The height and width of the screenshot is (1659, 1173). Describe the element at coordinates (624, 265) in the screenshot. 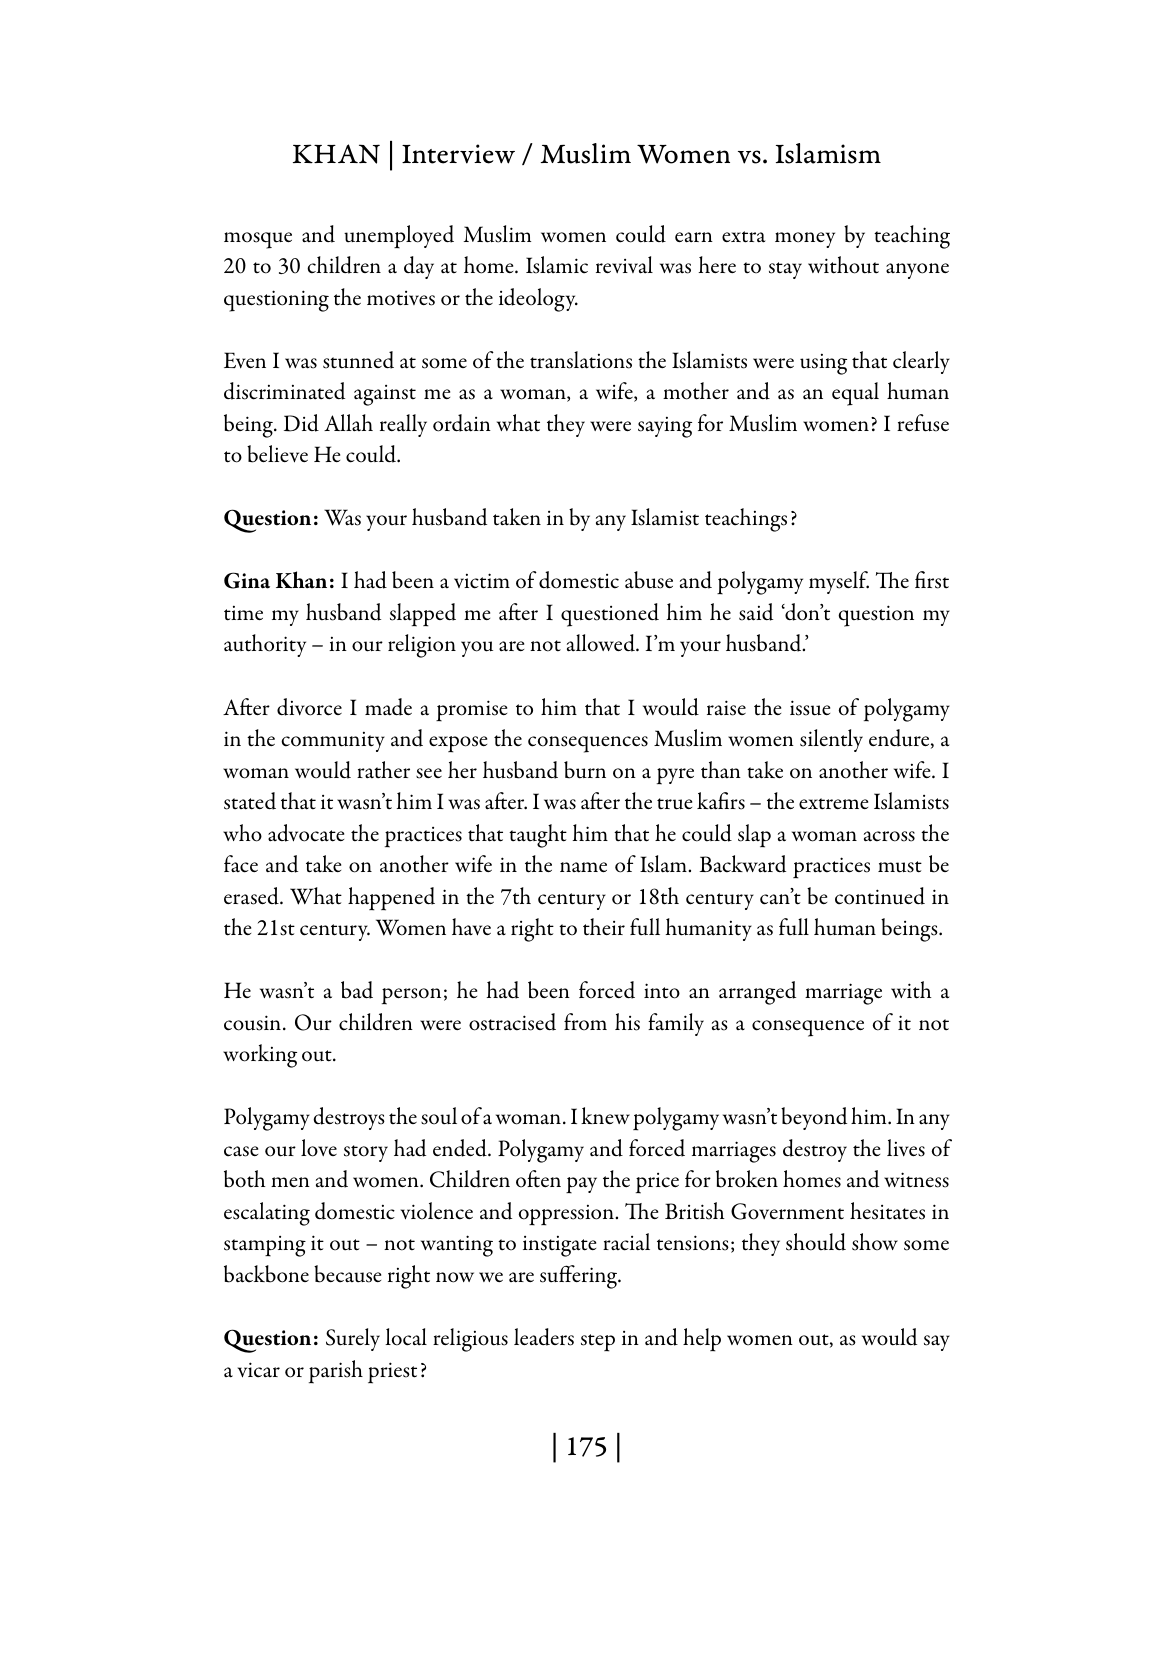

I see `revival` at that location.
